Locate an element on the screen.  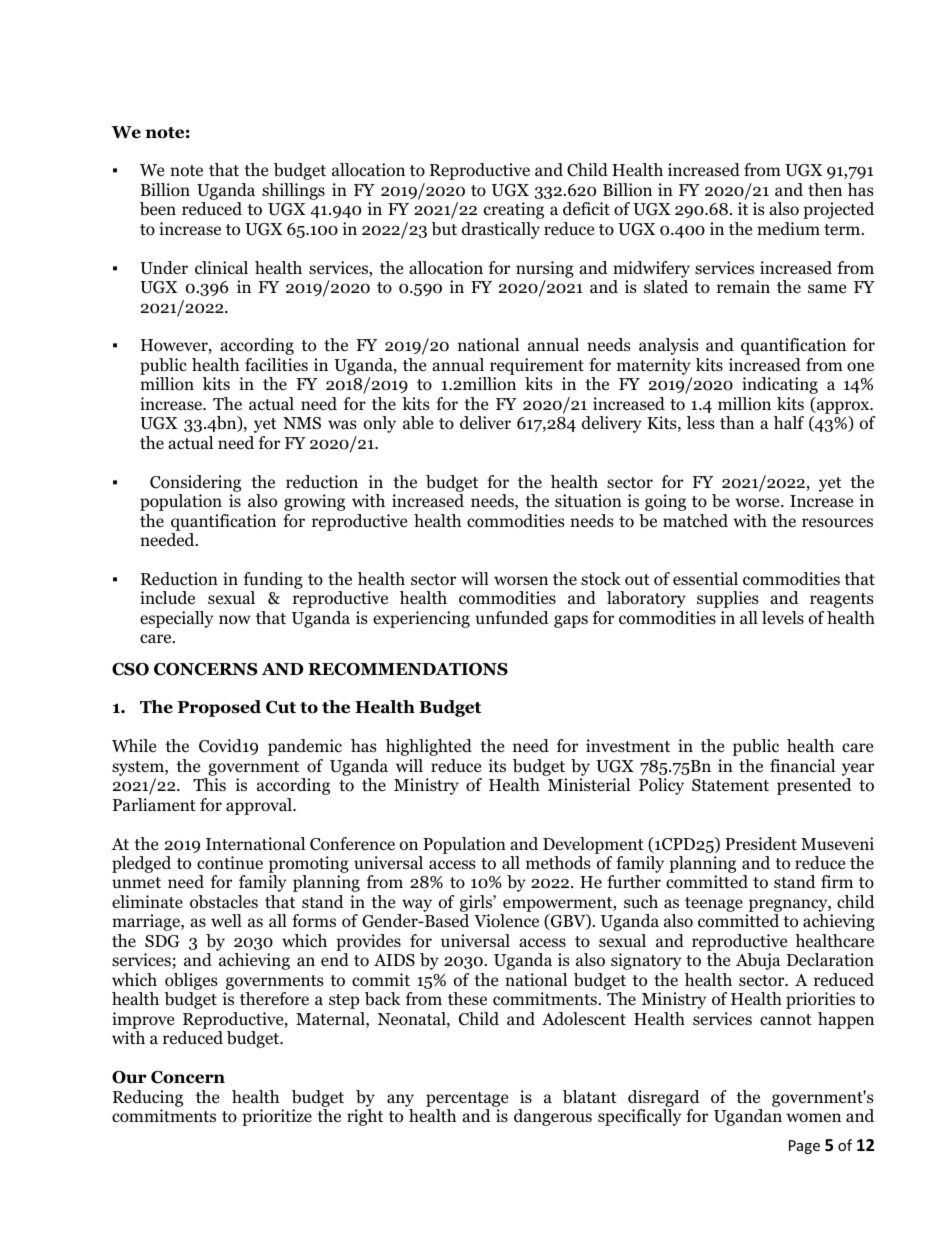
Proposed is located at coordinates (219, 708).
